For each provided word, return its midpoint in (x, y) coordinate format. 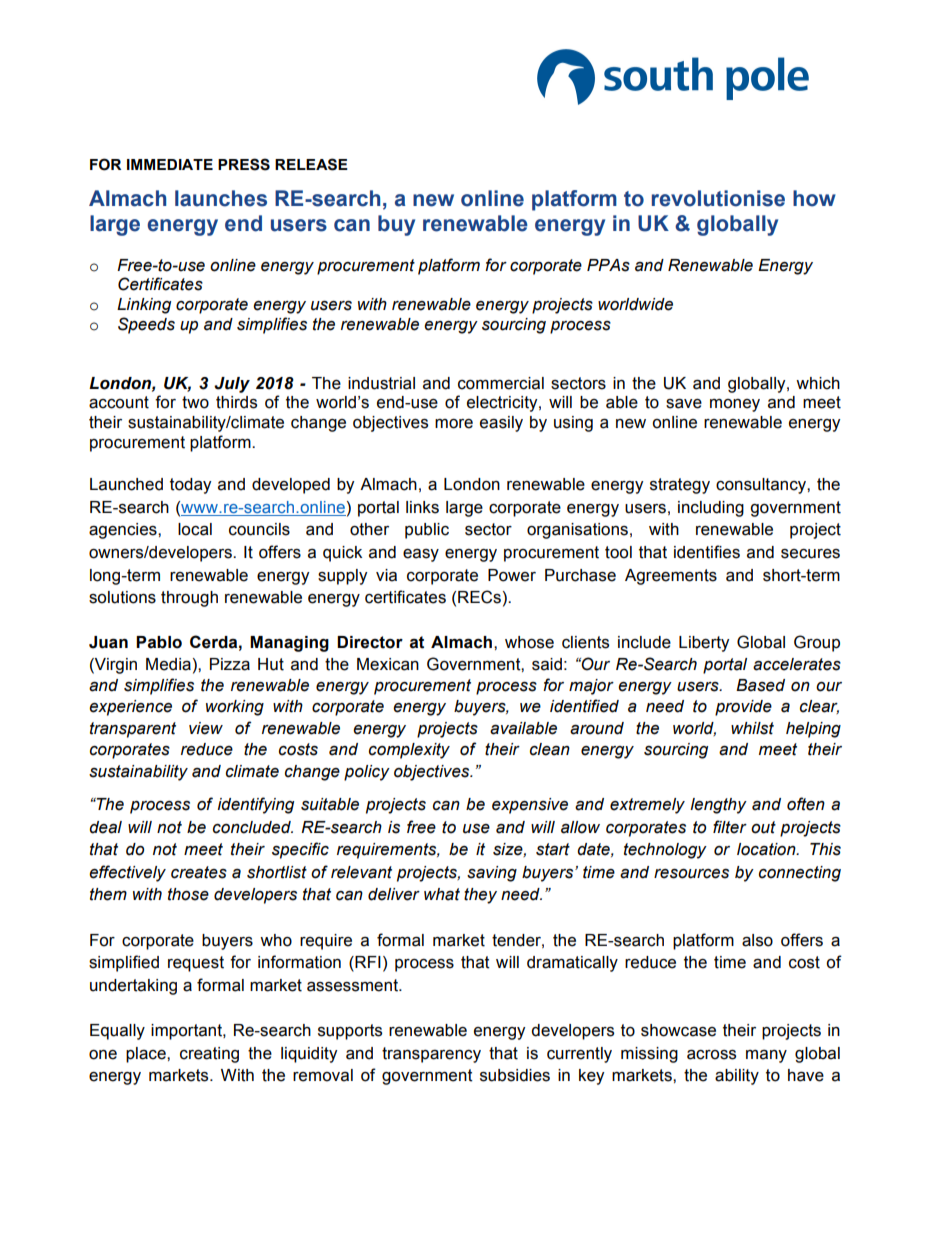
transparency (431, 1055)
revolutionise (718, 198)
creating (209, 1055)
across (711, 1054)
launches (221, 198)
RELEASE (311, 164)
